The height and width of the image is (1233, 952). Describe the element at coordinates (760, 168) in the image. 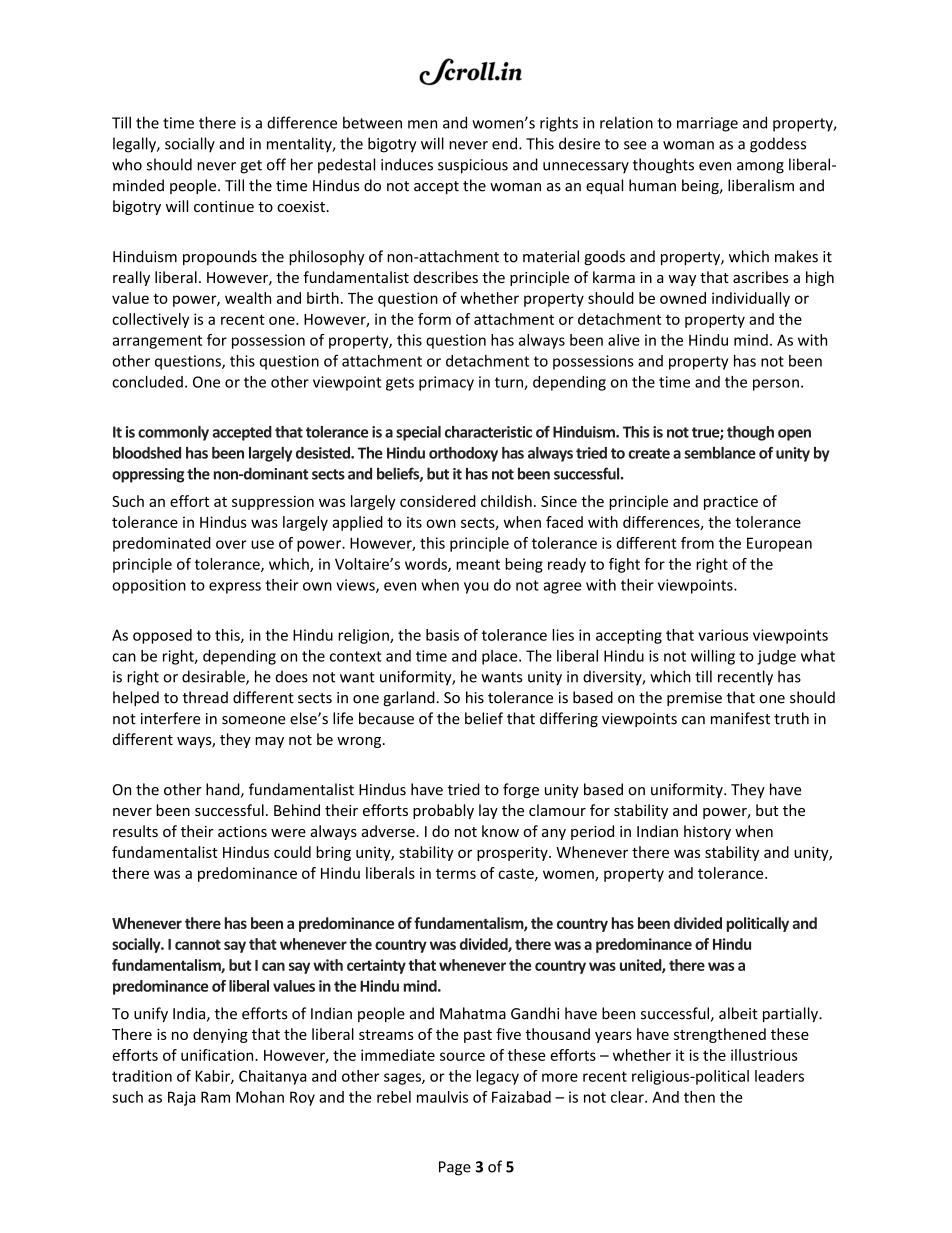

I see `among` at that location.
